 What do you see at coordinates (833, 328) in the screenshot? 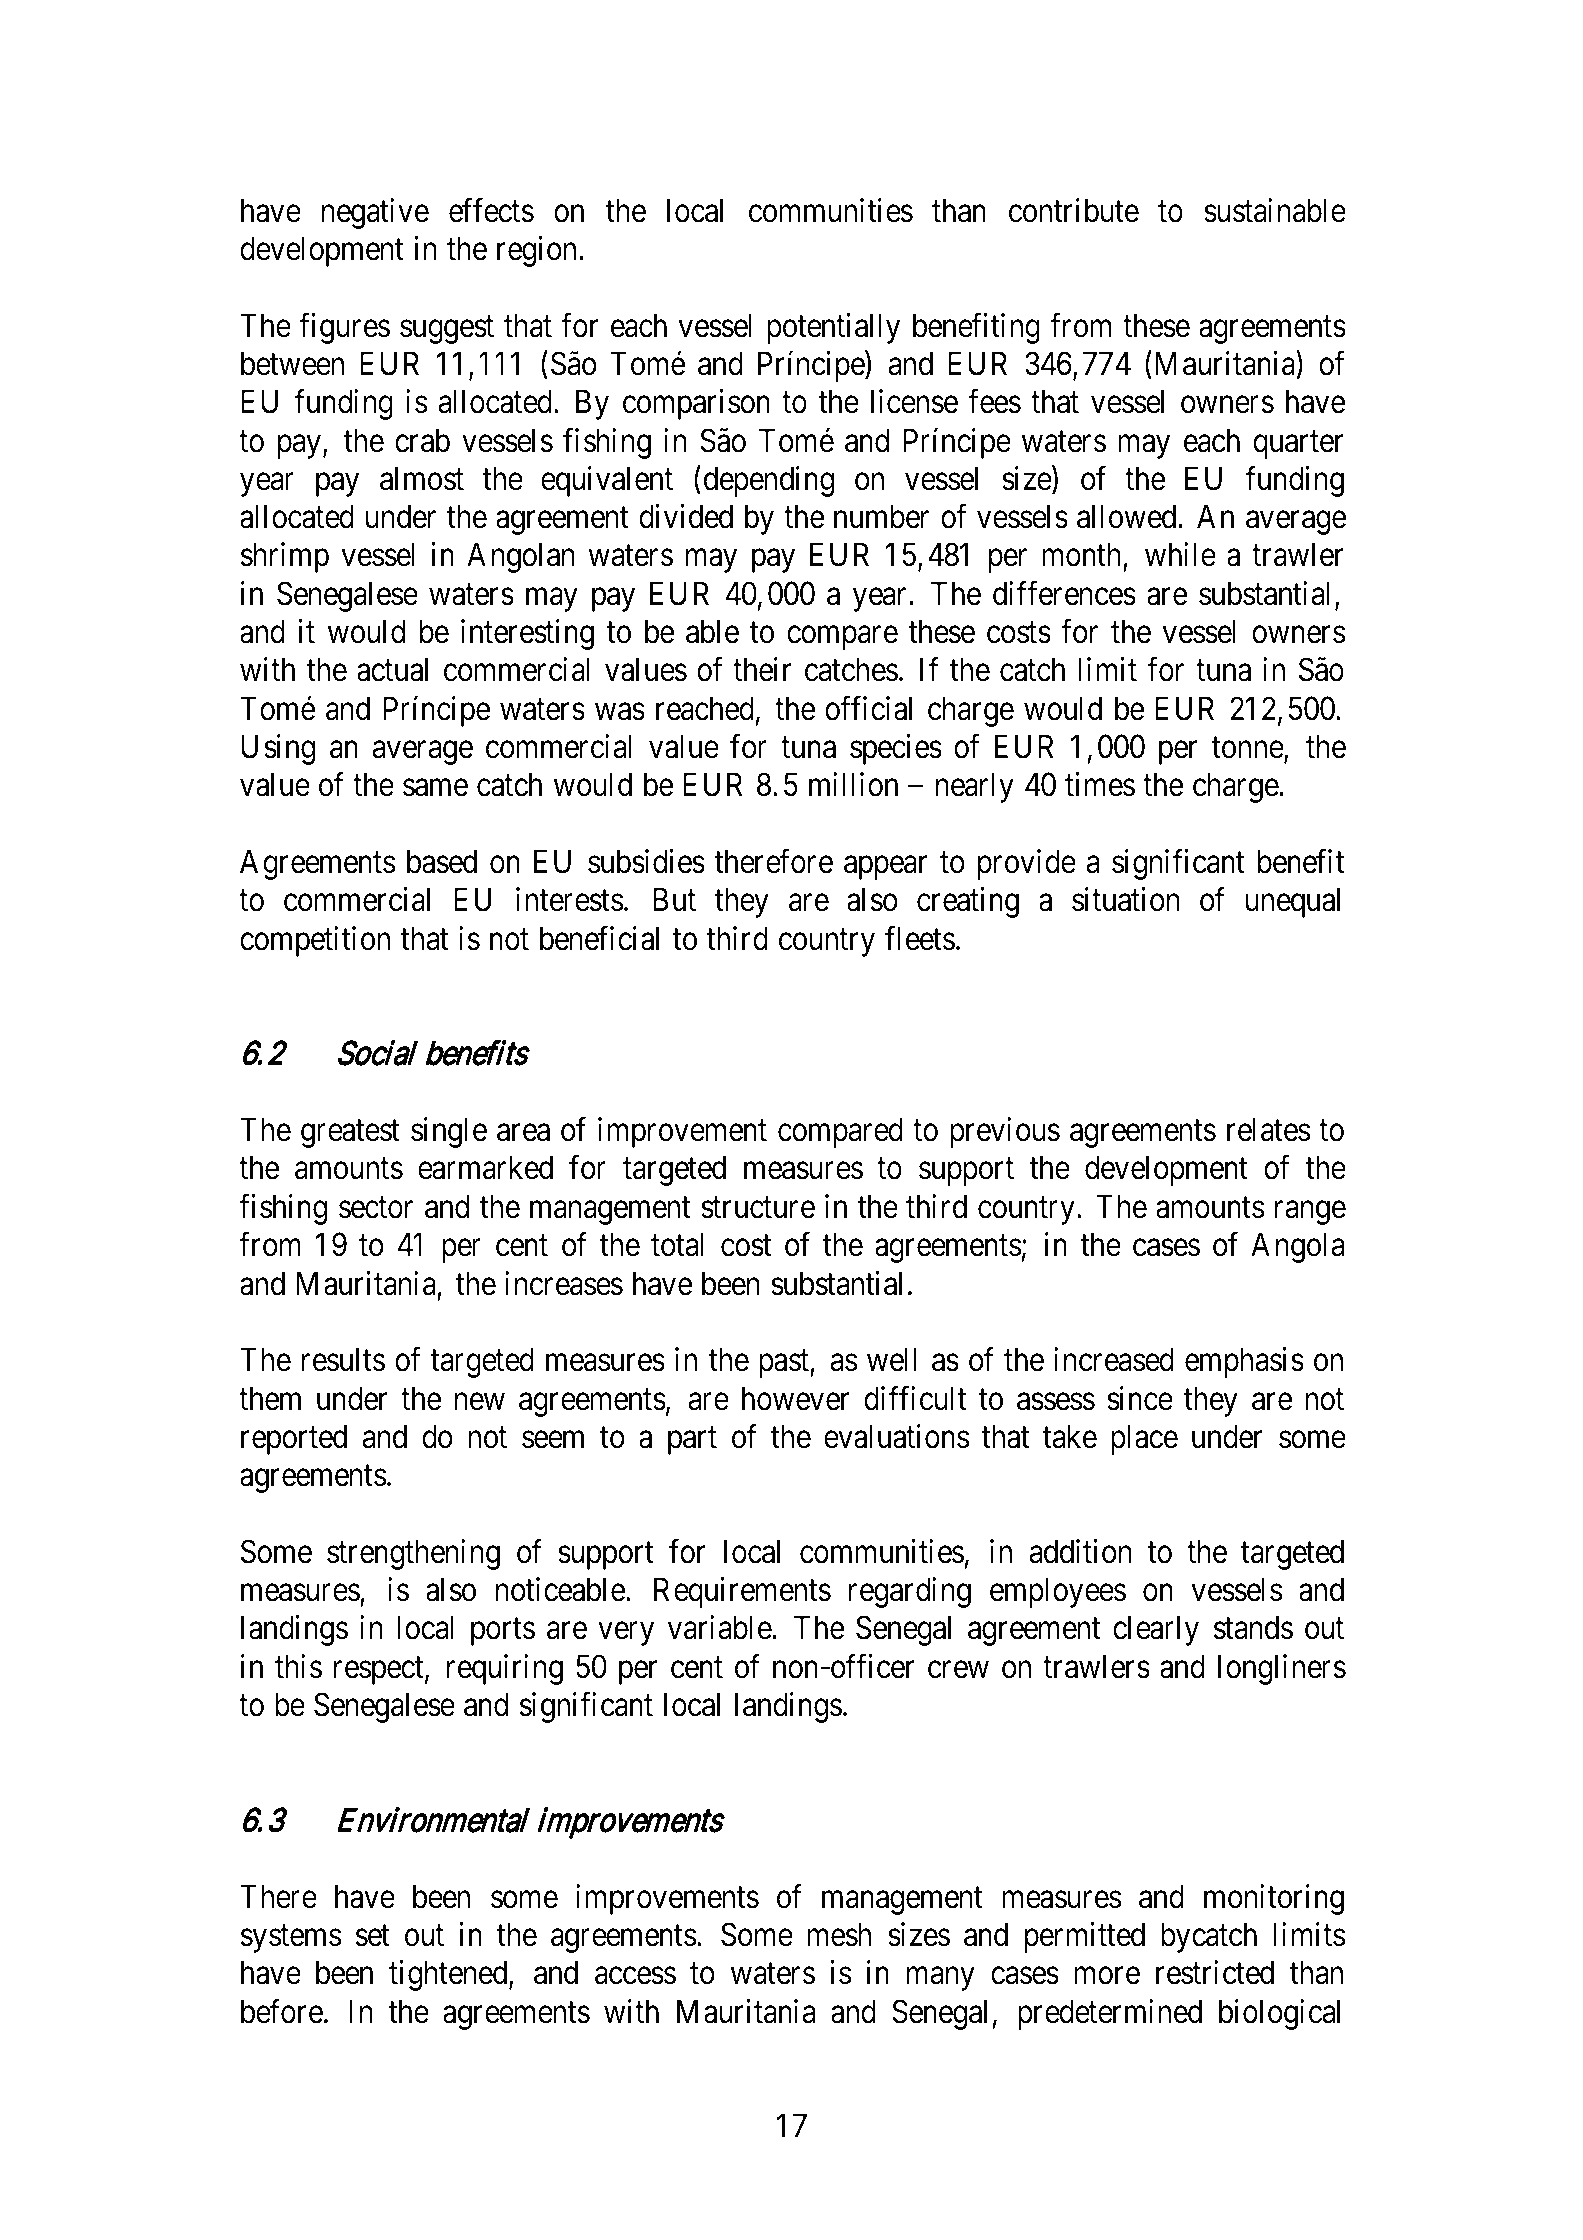
I see `potentially` at bounding box center [833, 328].
